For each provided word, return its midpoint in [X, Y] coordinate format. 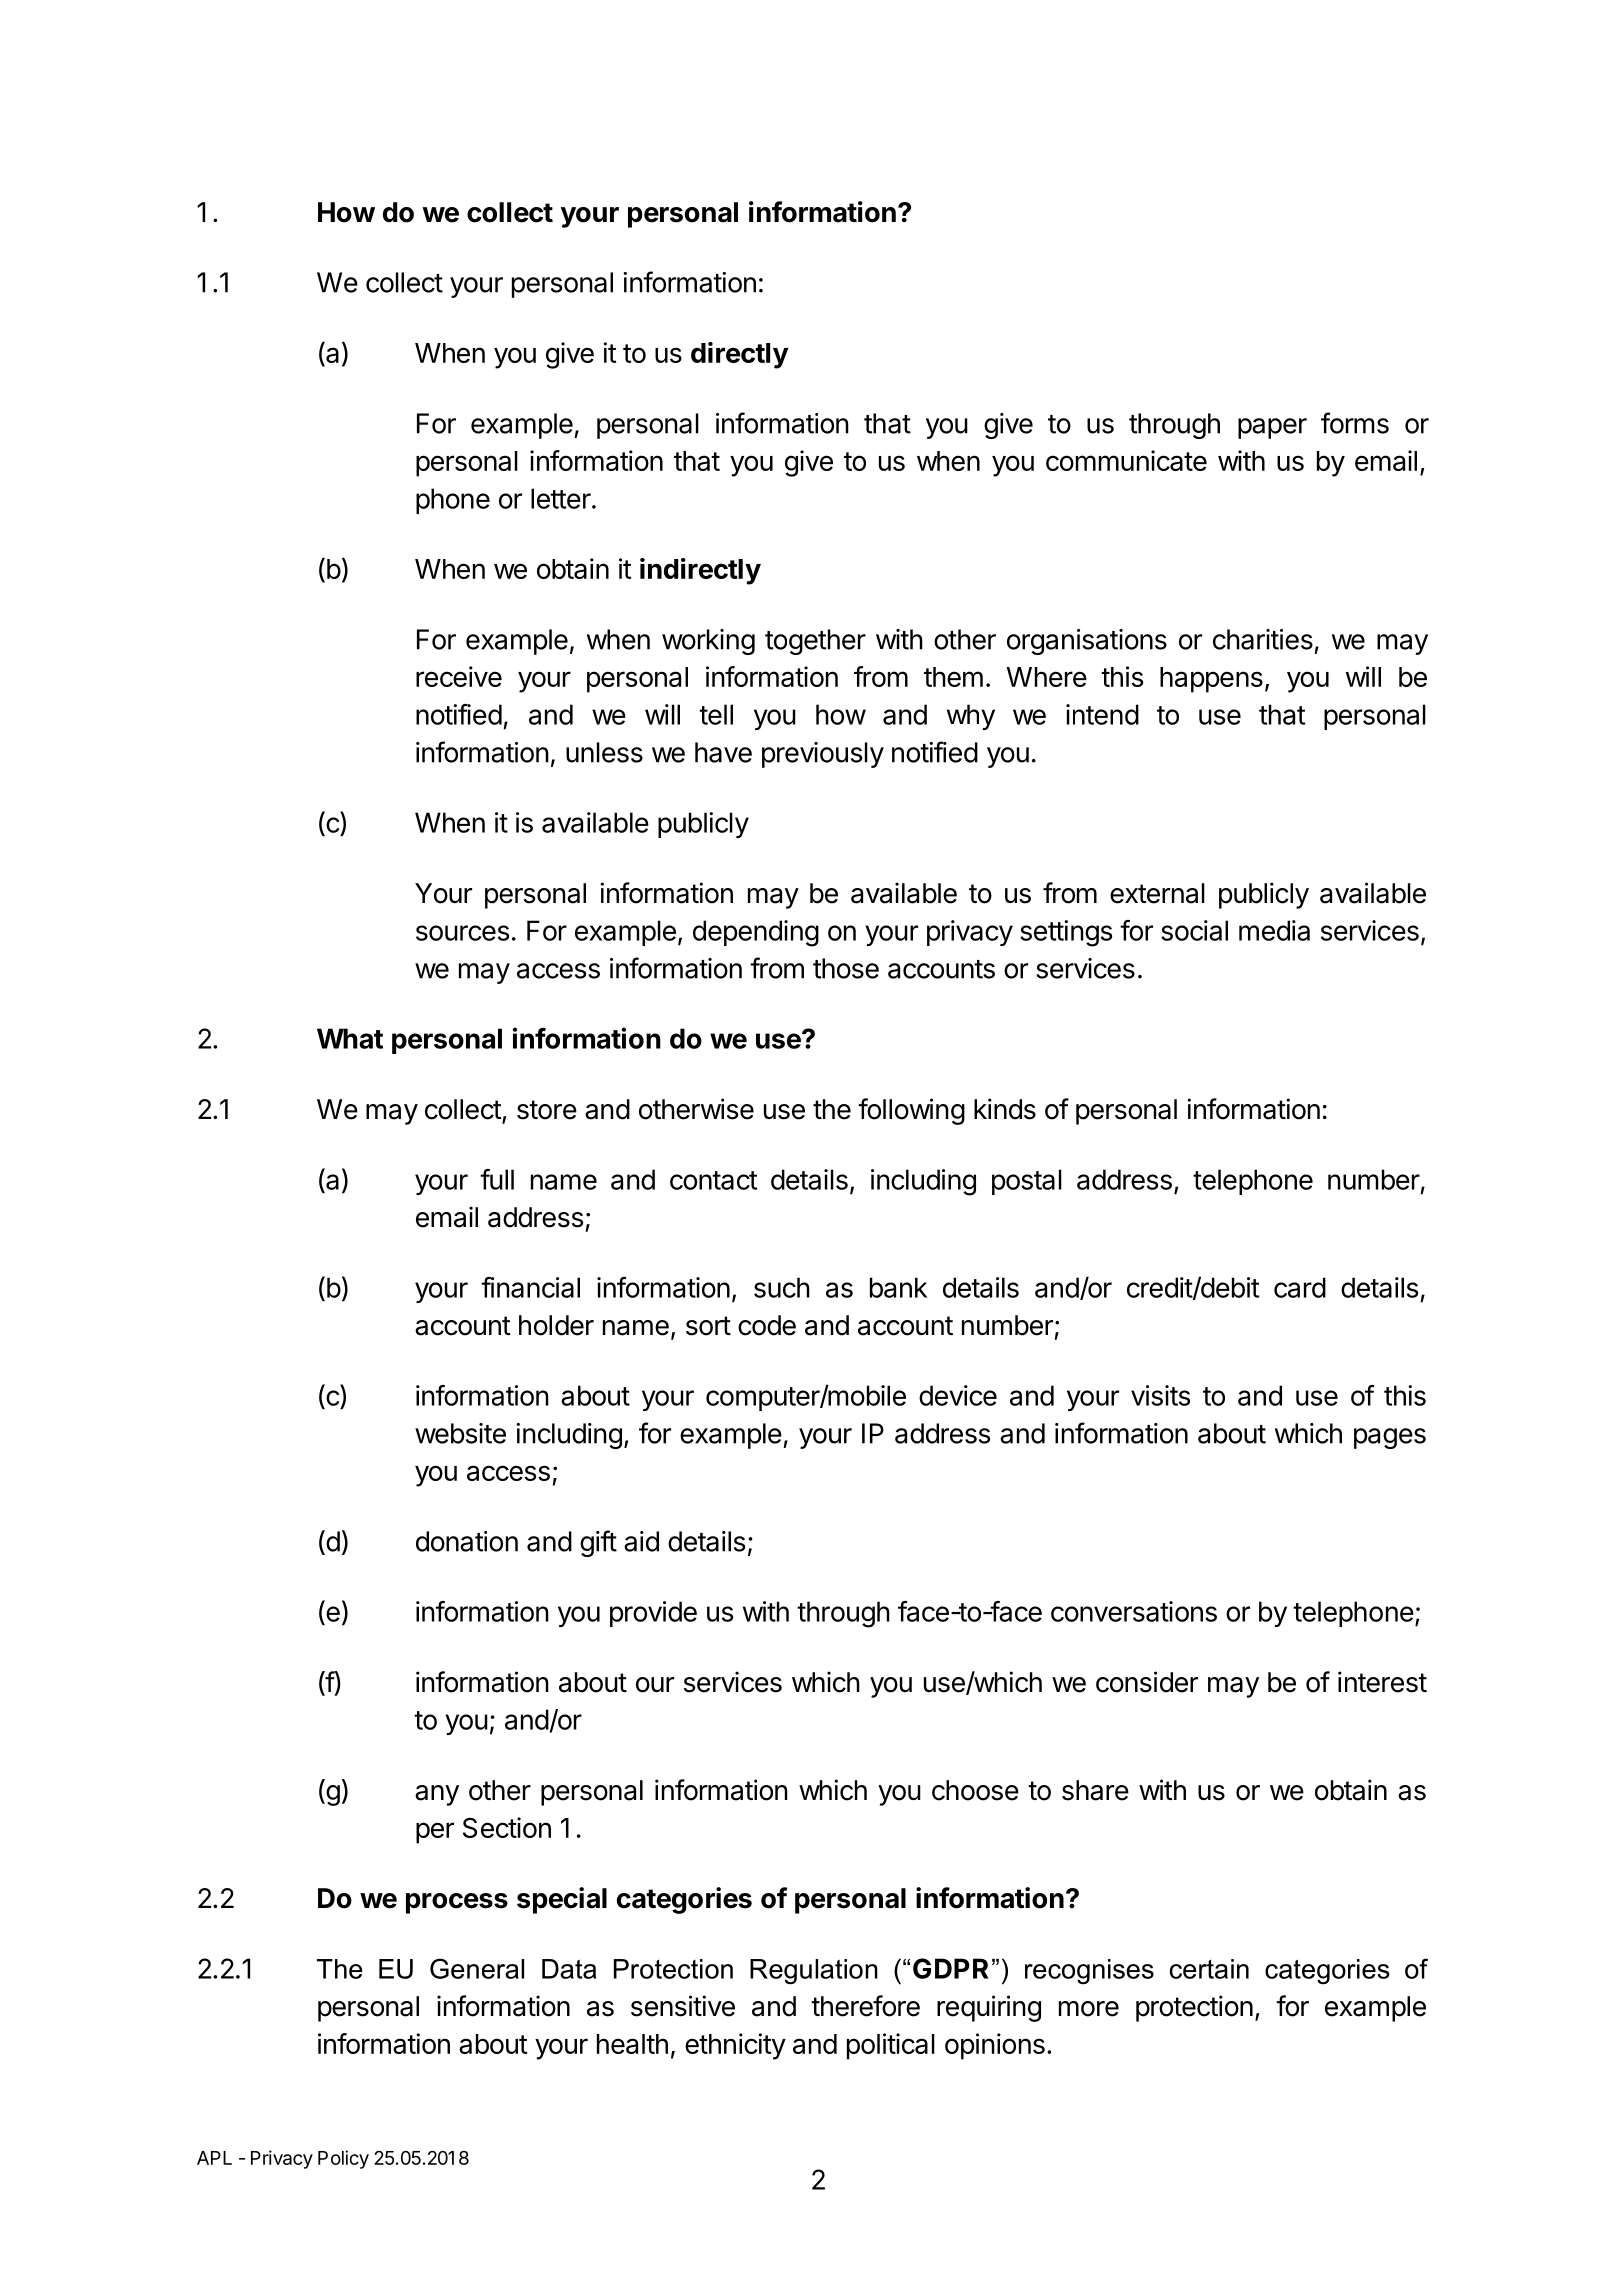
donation [467, 1541]
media [1274, 930]
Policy [343, 2159]
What [350, 1038]
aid [641, 1541]
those [846, 968]
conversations [1134, 1611]
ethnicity [735, 2046]
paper [1272, 428]
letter [561, 498]
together [815, 642]
